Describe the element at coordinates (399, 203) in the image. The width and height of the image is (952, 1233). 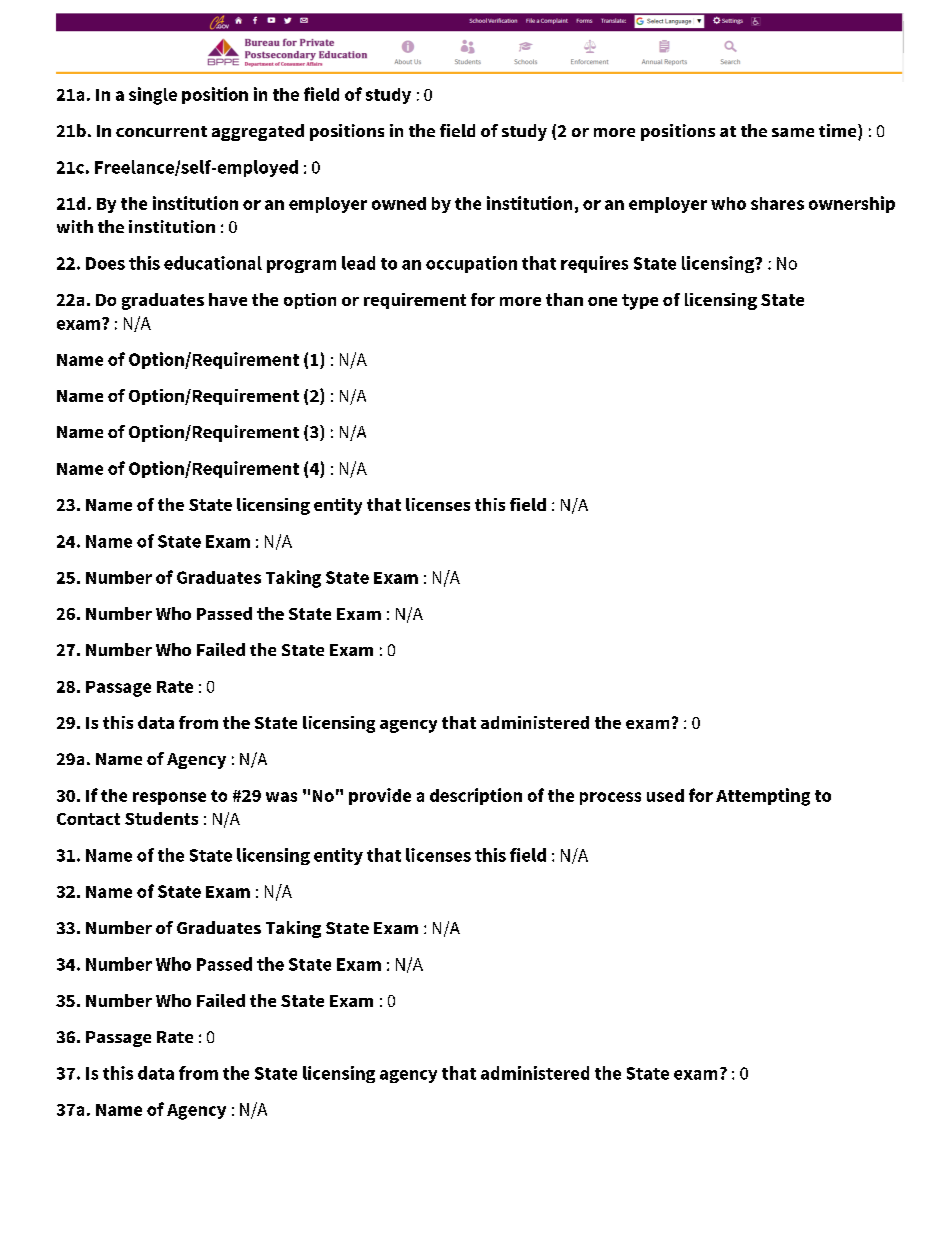
I see `owned` at that location.
